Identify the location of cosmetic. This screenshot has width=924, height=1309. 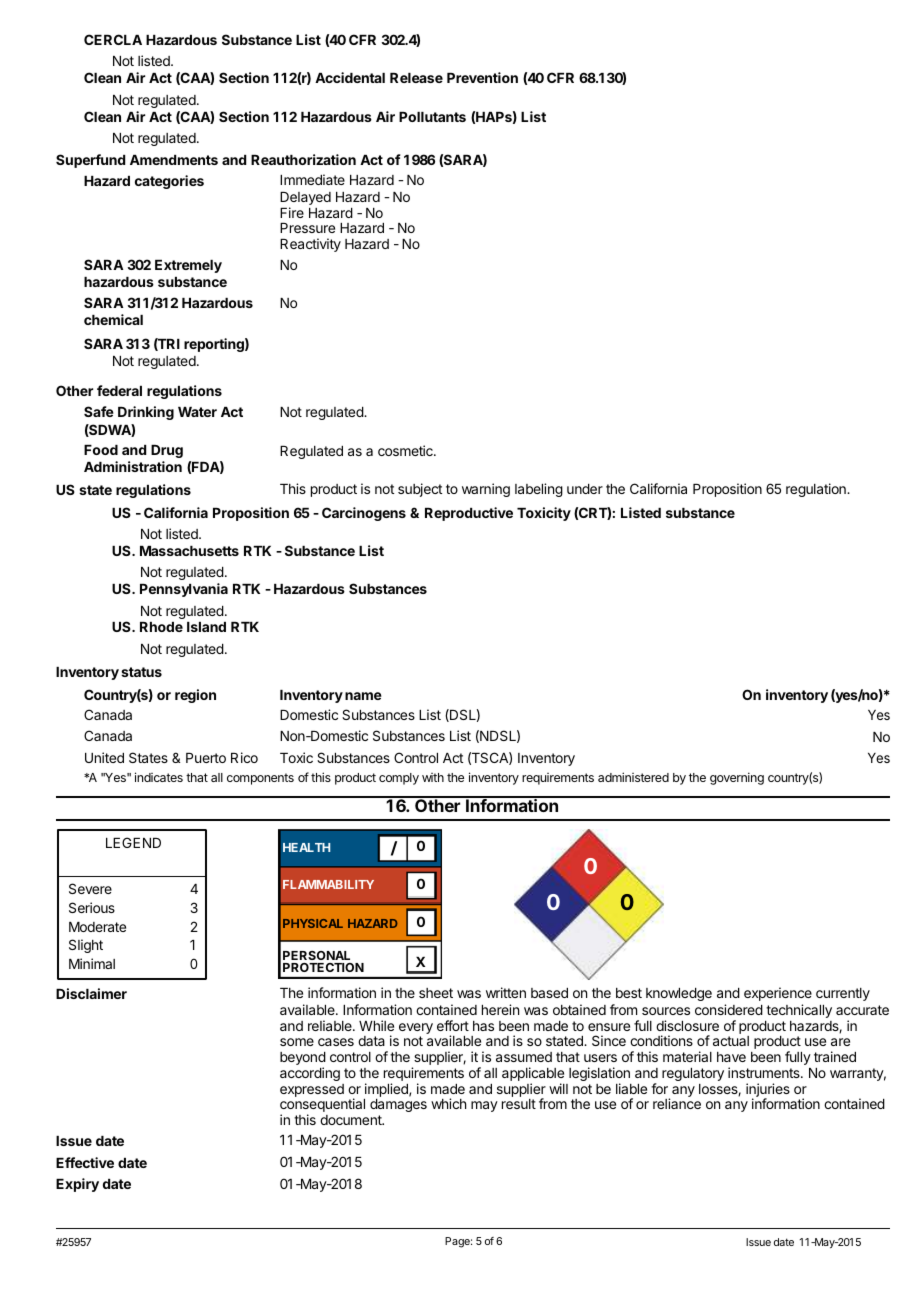
(406, 450).
